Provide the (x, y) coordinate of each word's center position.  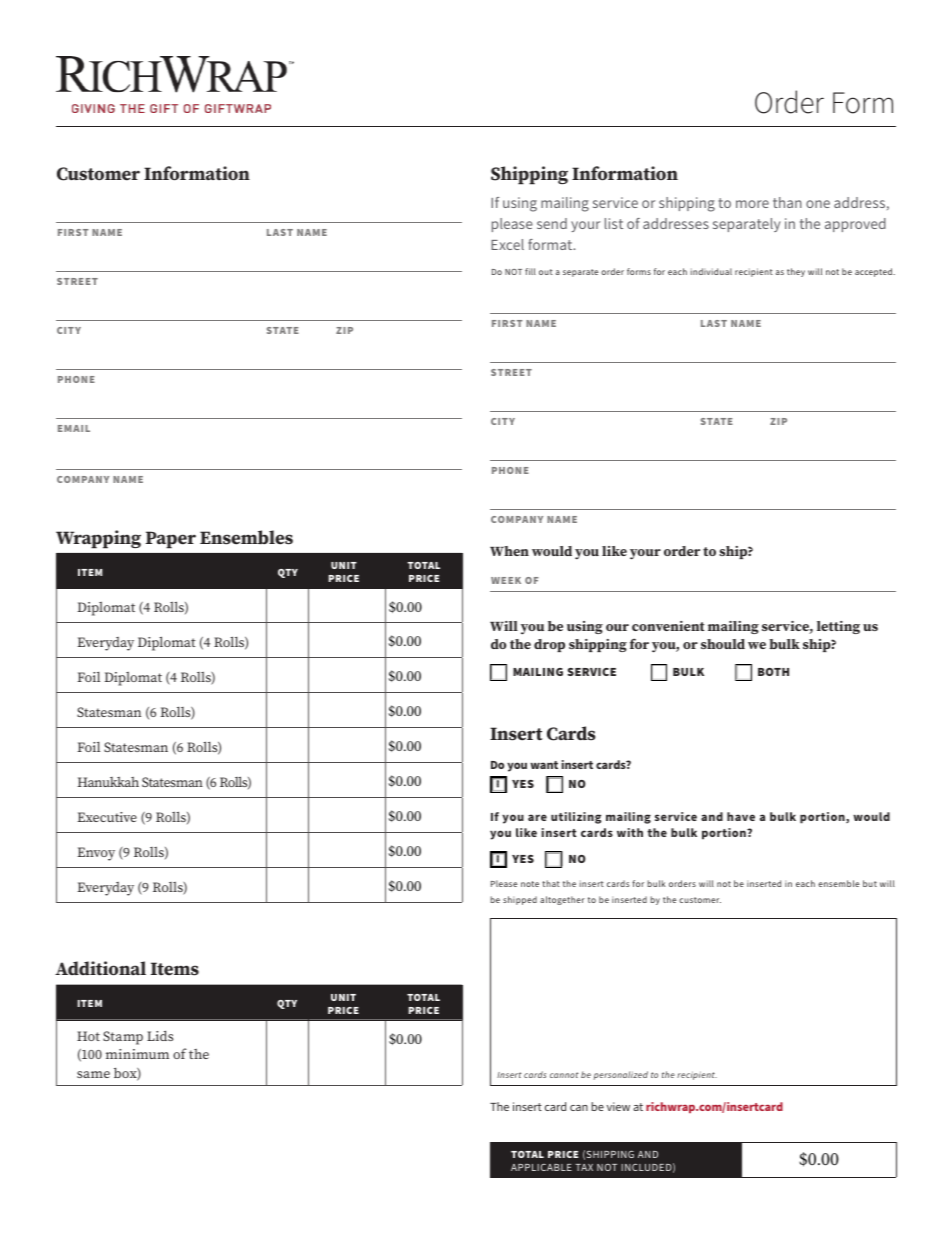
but (870, 883)
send (552, 223)
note (530, 884)
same (93, 1074)
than (787, 202)
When (509, 551)
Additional (100, 968)
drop (549, 645)
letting (838, 627)
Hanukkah (108, 782)
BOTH (773, 672)
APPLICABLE (541, 1167)
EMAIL (74, 428)
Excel (507, 244)
